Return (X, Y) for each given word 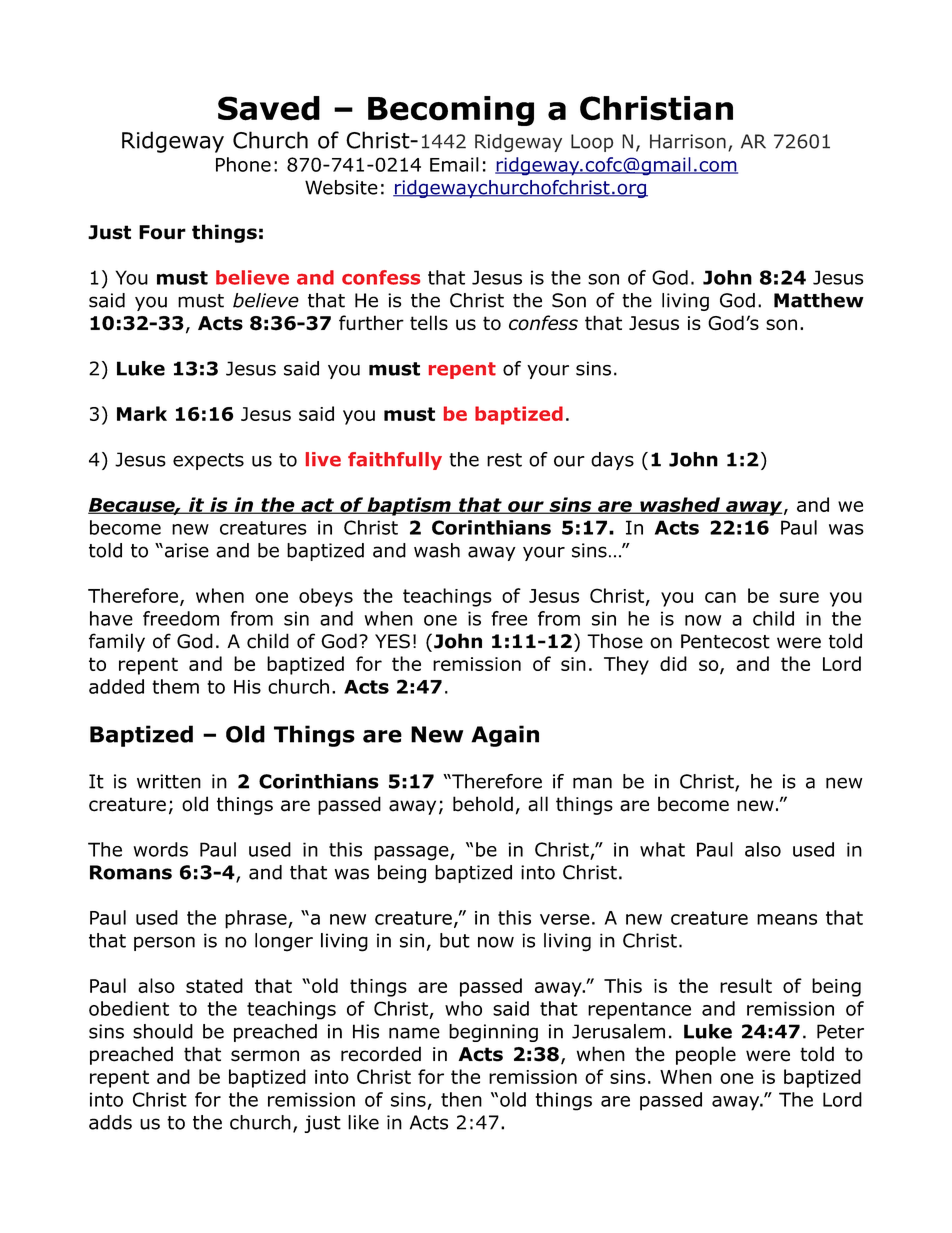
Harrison (688, 141)
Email (454, 164)
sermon (265, 1056)
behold (483, 804)
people (706, 1055)
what (662, 849)
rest (504, 460)
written (169, 781)
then (461, 1099)
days (612, 461)
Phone (243, 164)
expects (208, 461)
